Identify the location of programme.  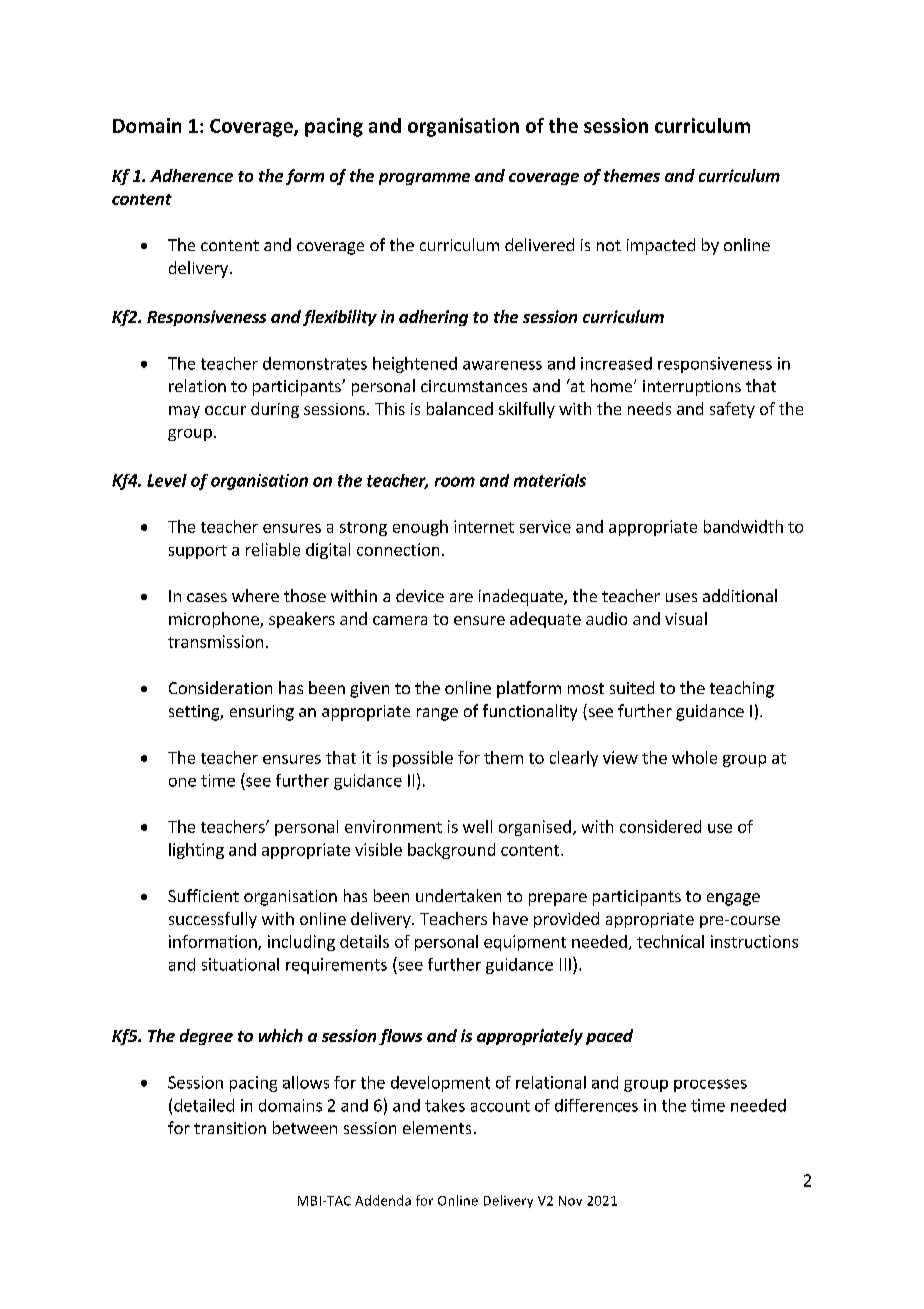
(424, 179).
